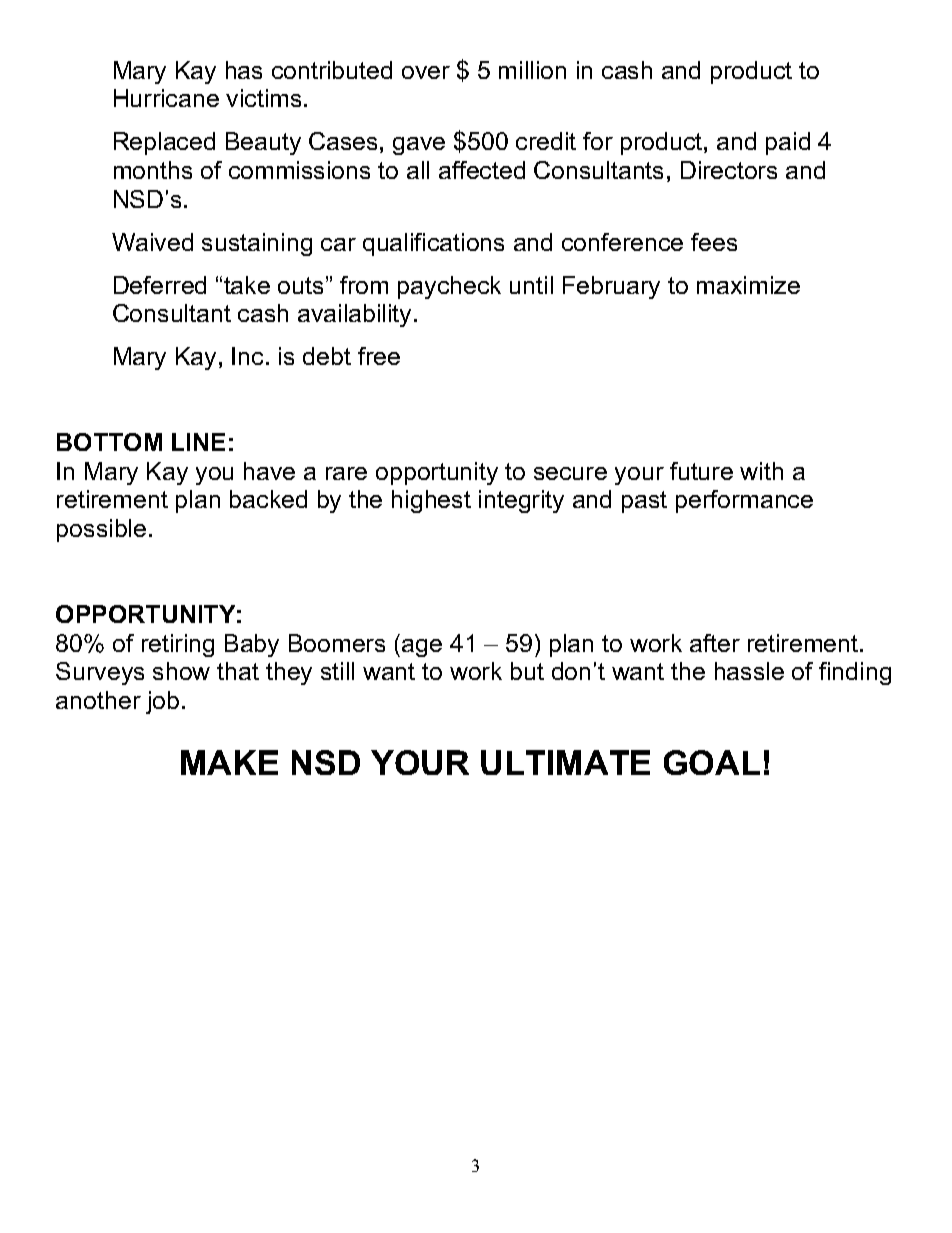 This screenshot has height=1233, width=952. I want to click on MAKE, so click(229, 762).
